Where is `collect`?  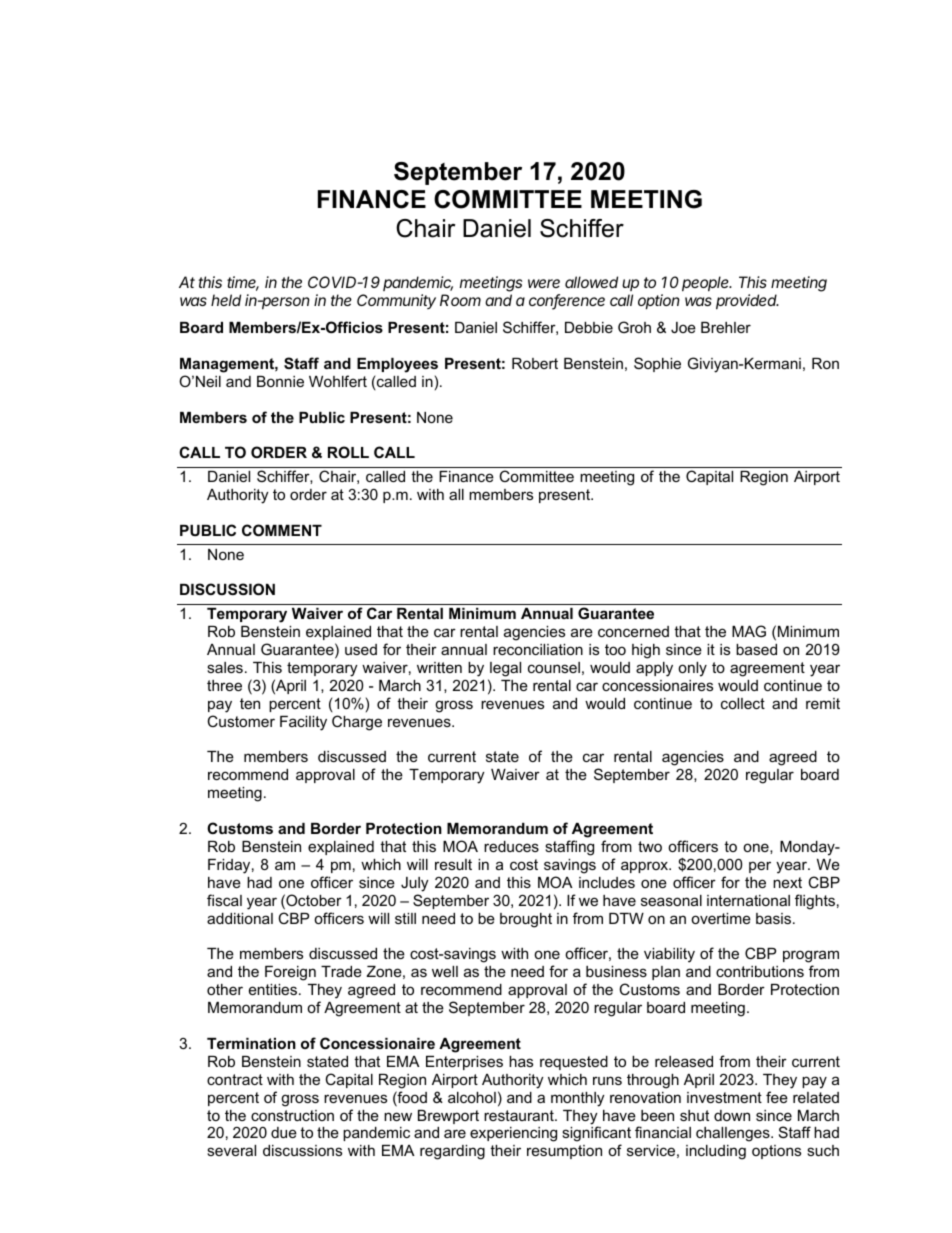
collect is located at coordinates (743, 703).
